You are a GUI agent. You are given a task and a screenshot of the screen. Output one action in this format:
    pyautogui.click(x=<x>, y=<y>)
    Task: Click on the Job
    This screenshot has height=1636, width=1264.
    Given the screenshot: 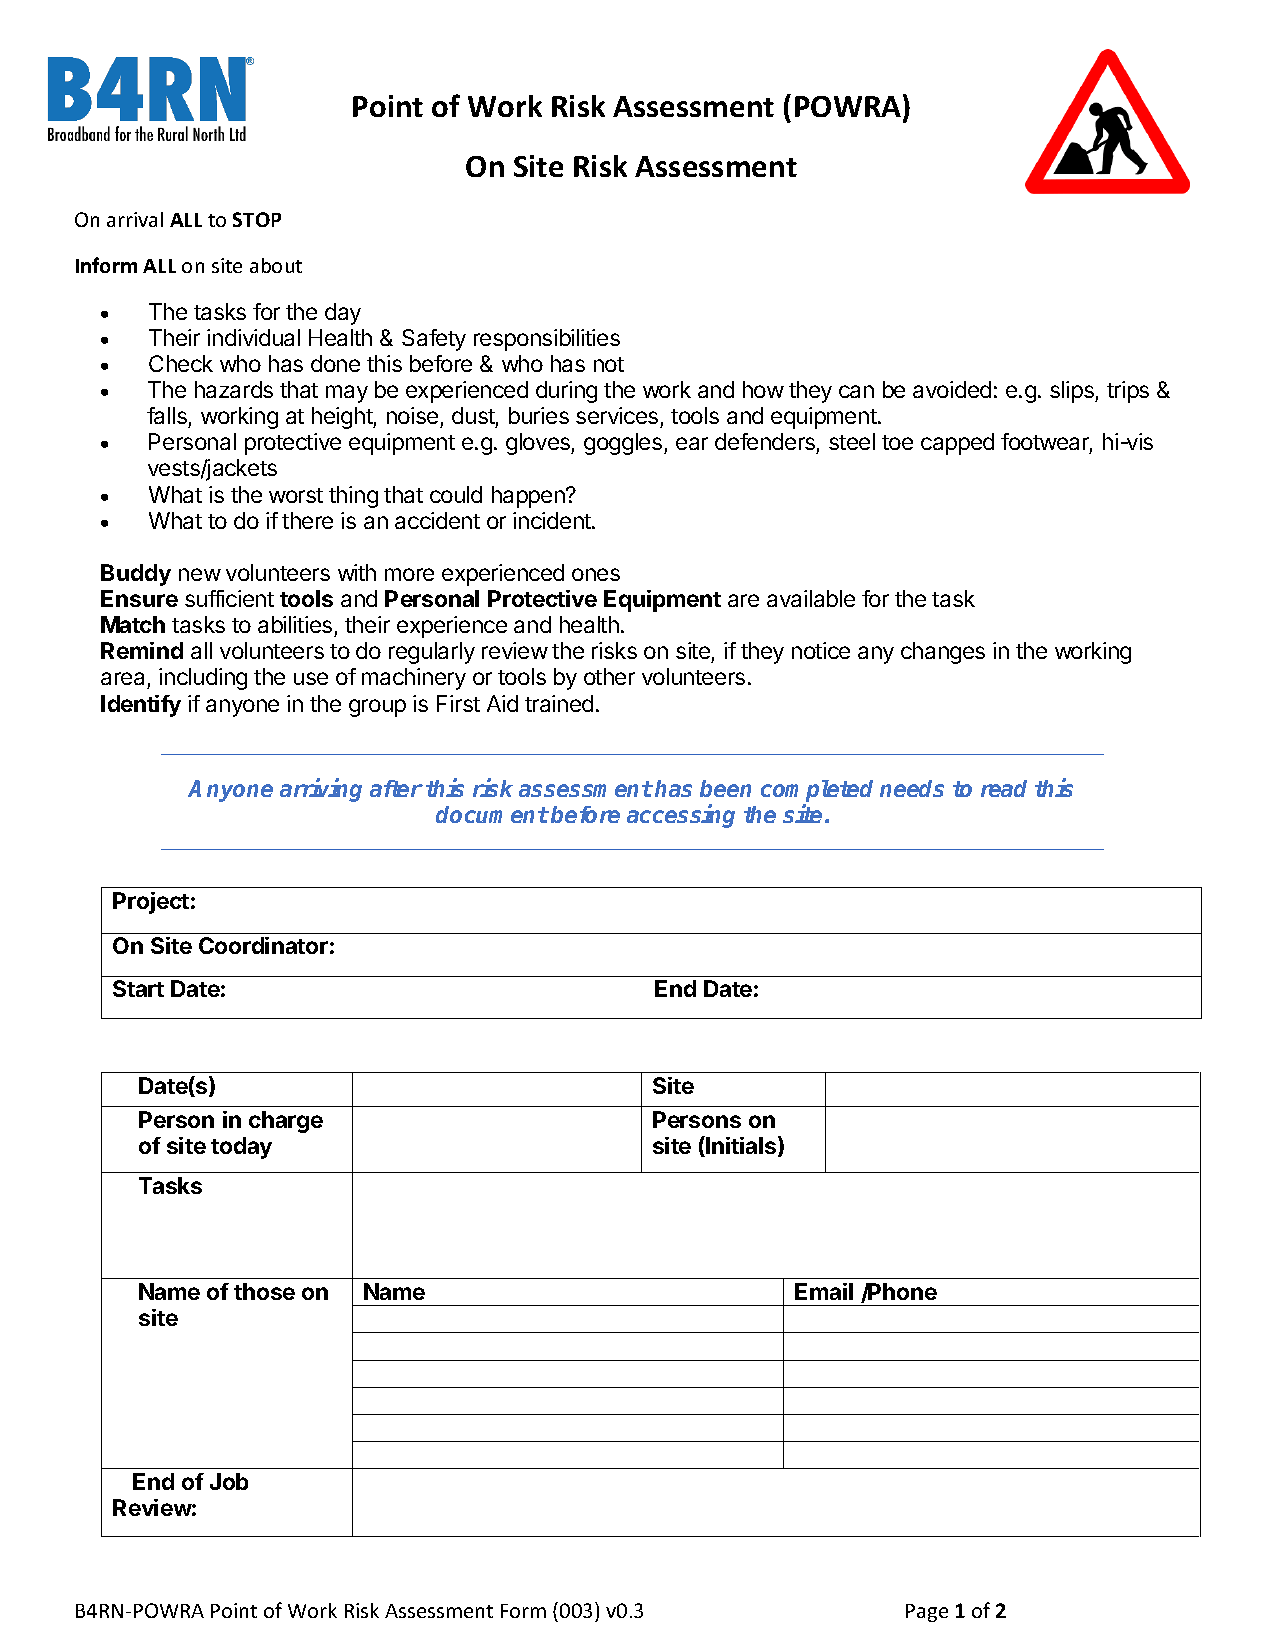 What is the action you would take?
    pyautogui.click(x=229, y=1481)
